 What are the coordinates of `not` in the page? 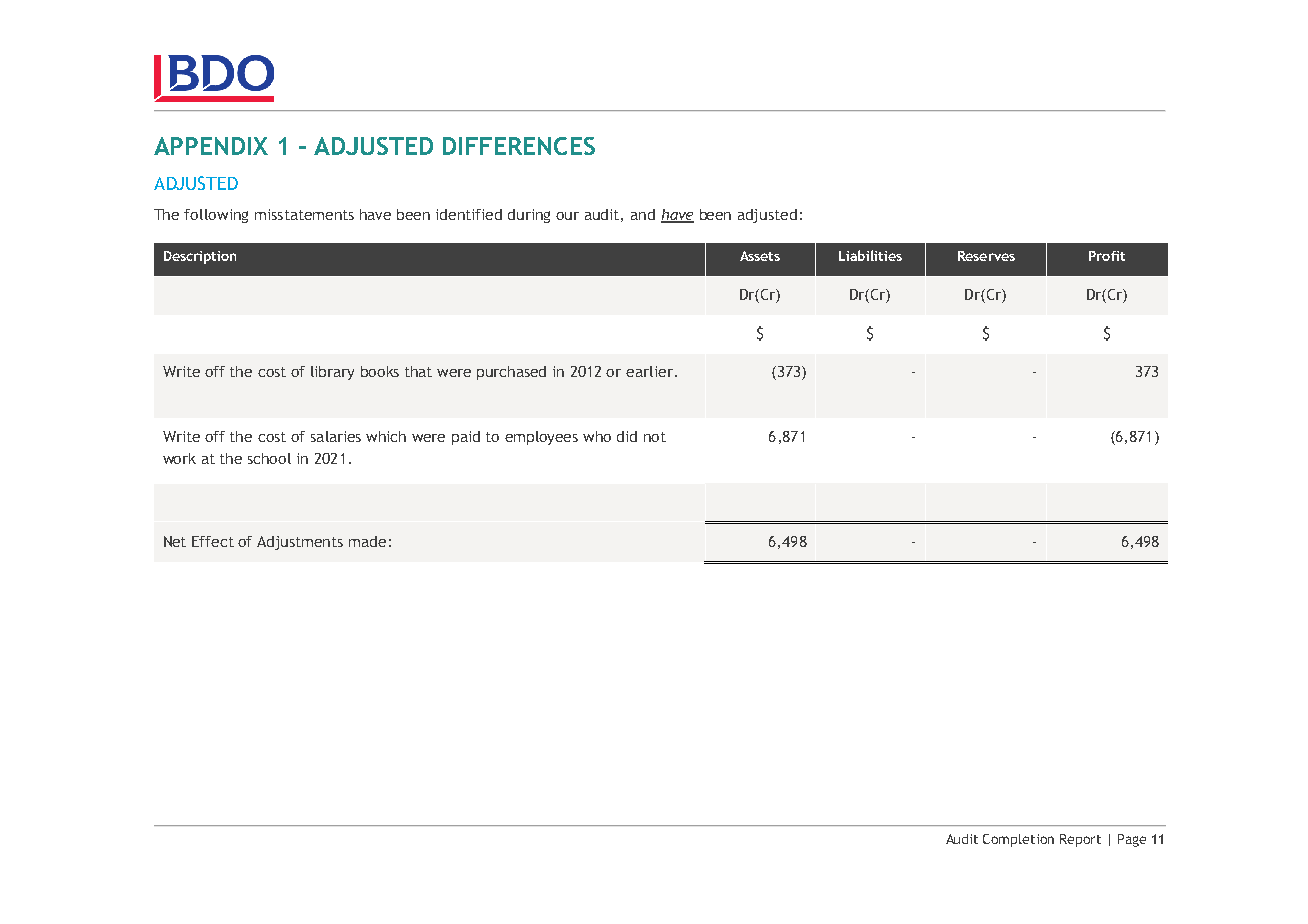 It's located at (655, 437).
